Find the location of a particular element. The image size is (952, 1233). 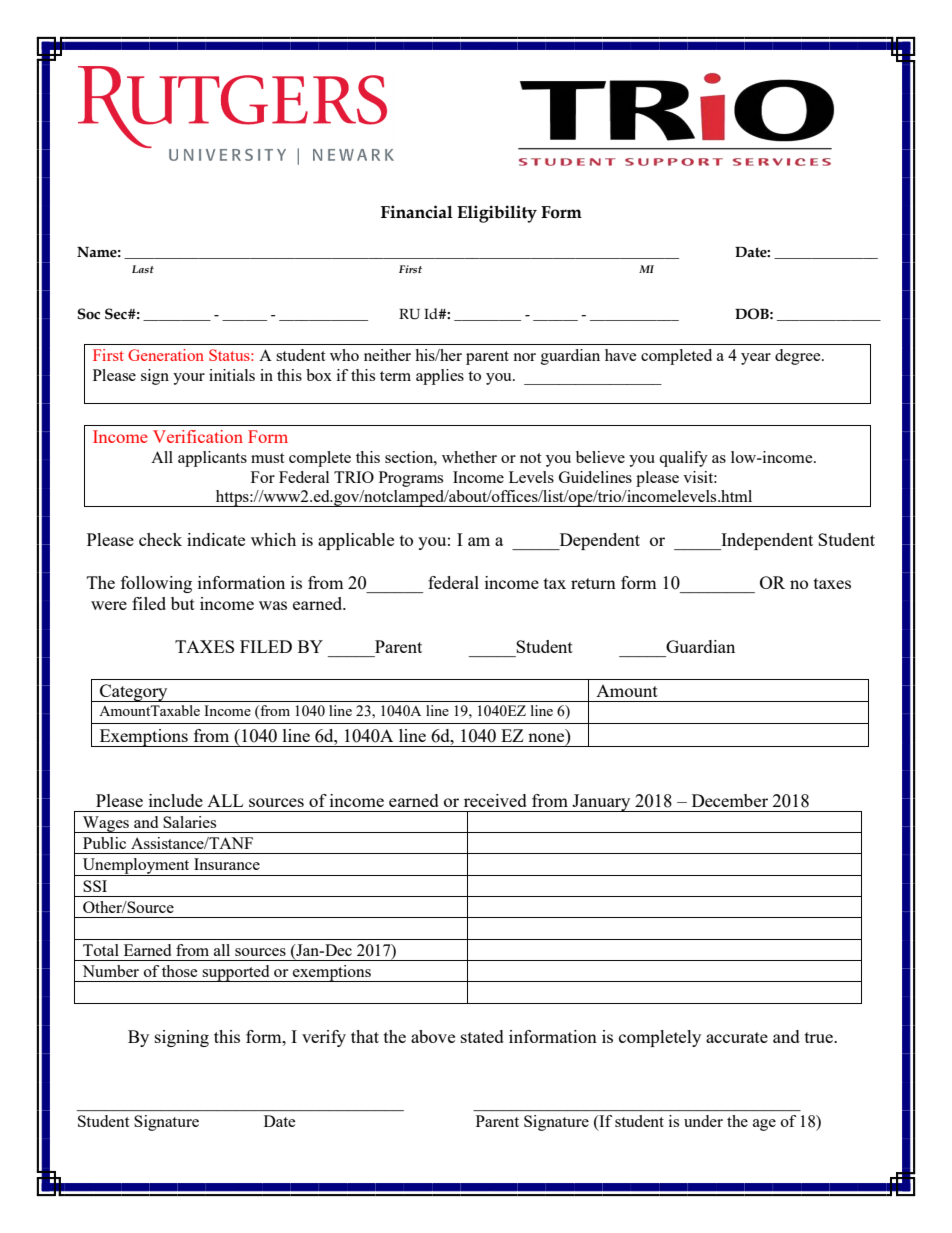

December is located at coordinates (730, 800).
